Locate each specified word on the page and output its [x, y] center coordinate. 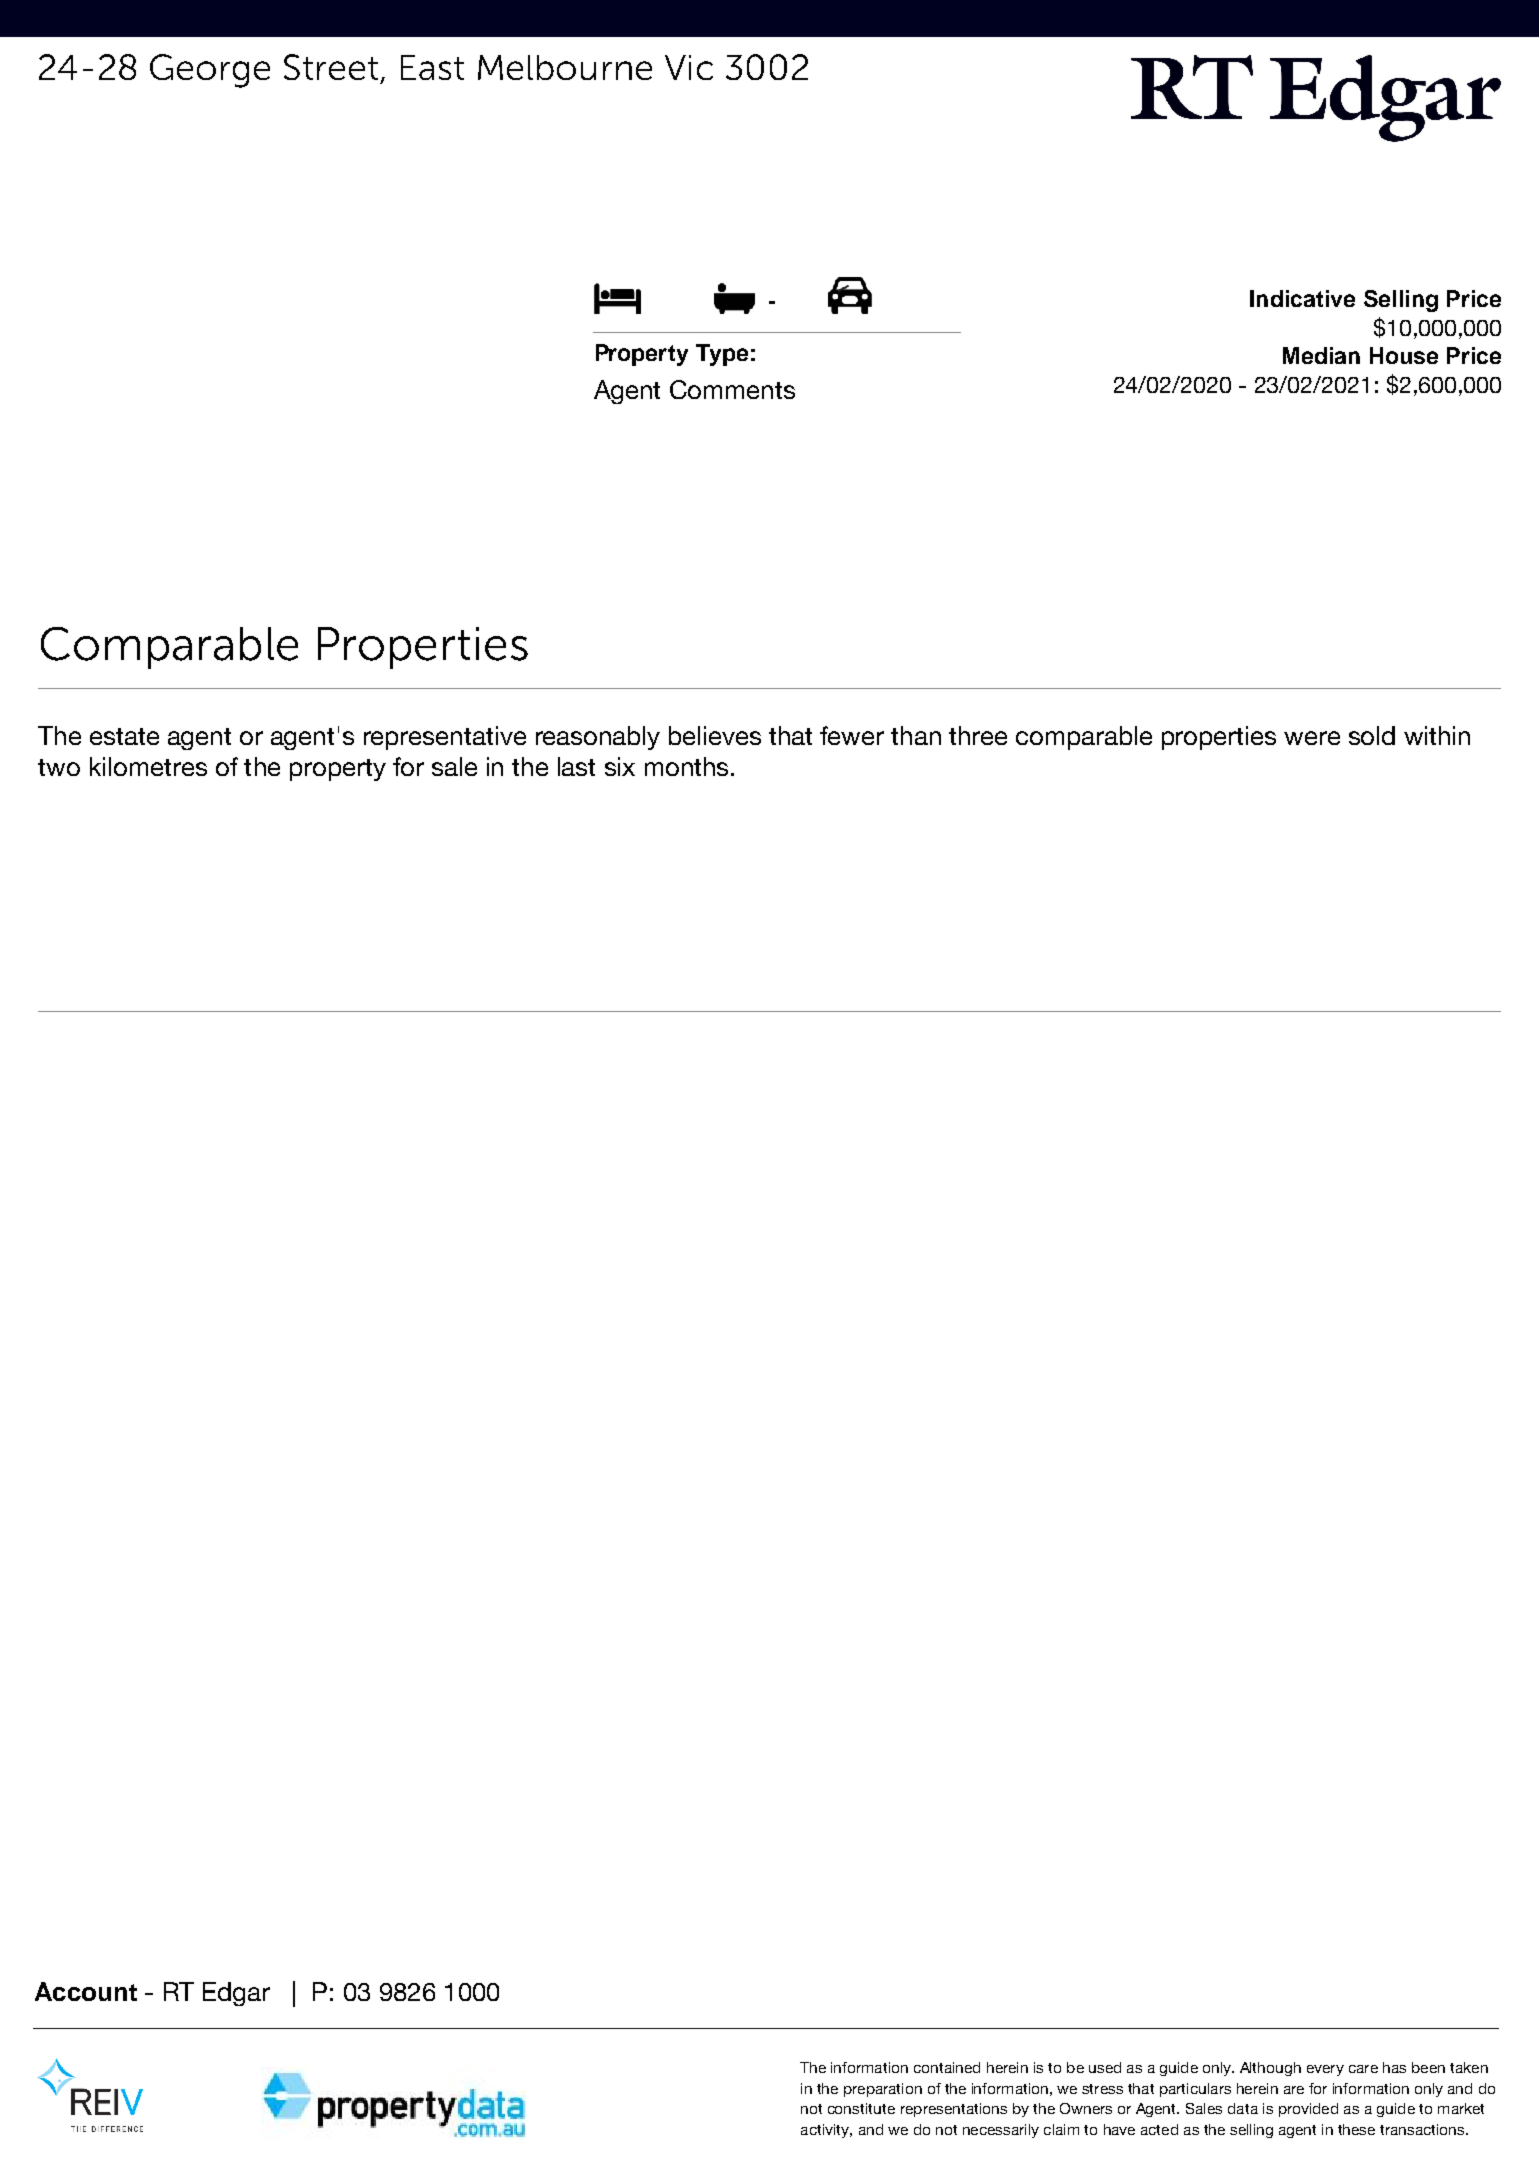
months [686, 766]
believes [715, 735]
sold [1372, 735]
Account [86, 1991]
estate [124, 736]
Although [1270, 2069]
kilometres [148, 766]
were [1312, 738]
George [210, 71]
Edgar [236, 1994]
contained [947, 2067]
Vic [689, 67]
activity [826, 2131]
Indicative [1302, 298]
